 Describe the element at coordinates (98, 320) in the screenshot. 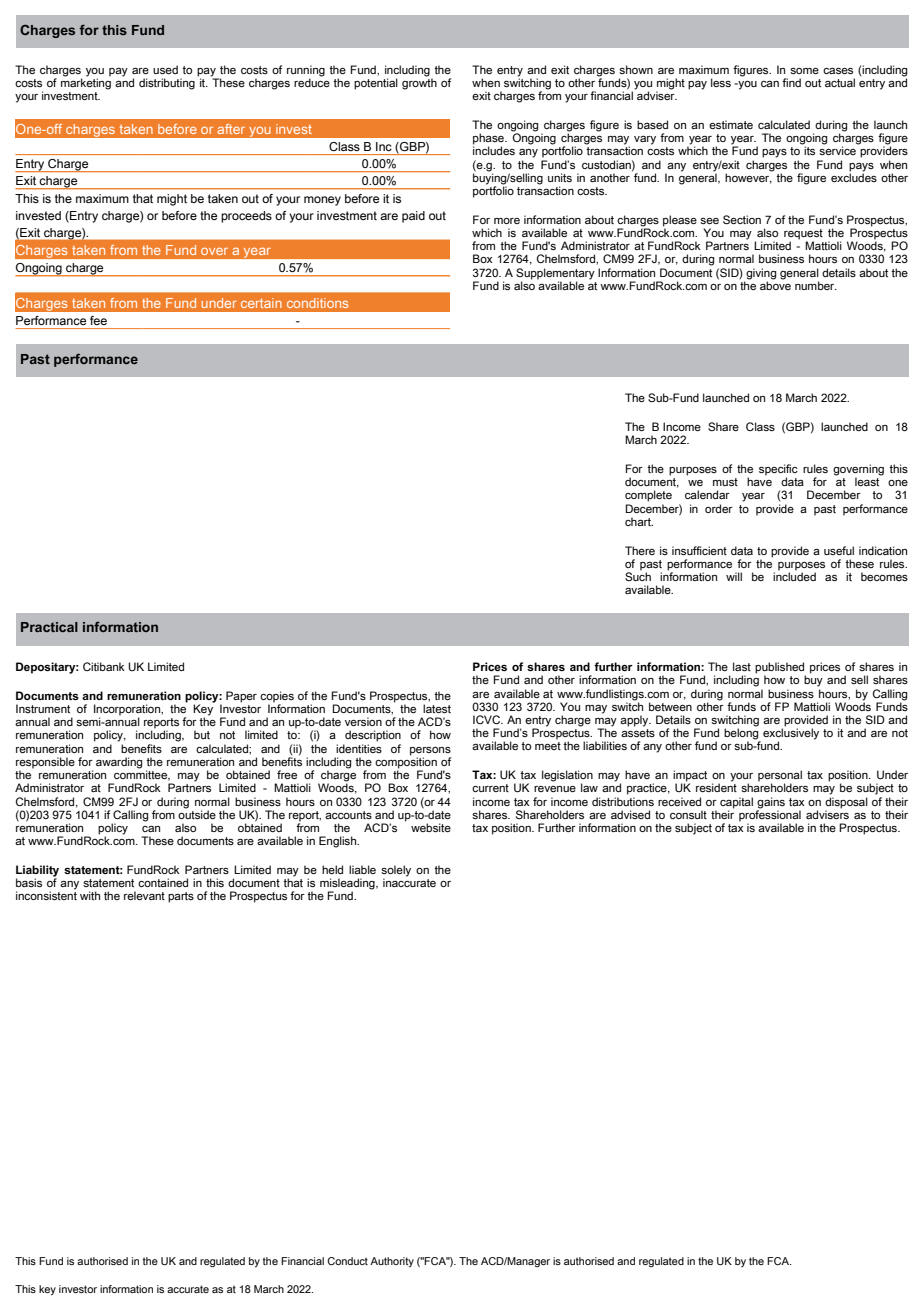

I see `fee` at that location.
